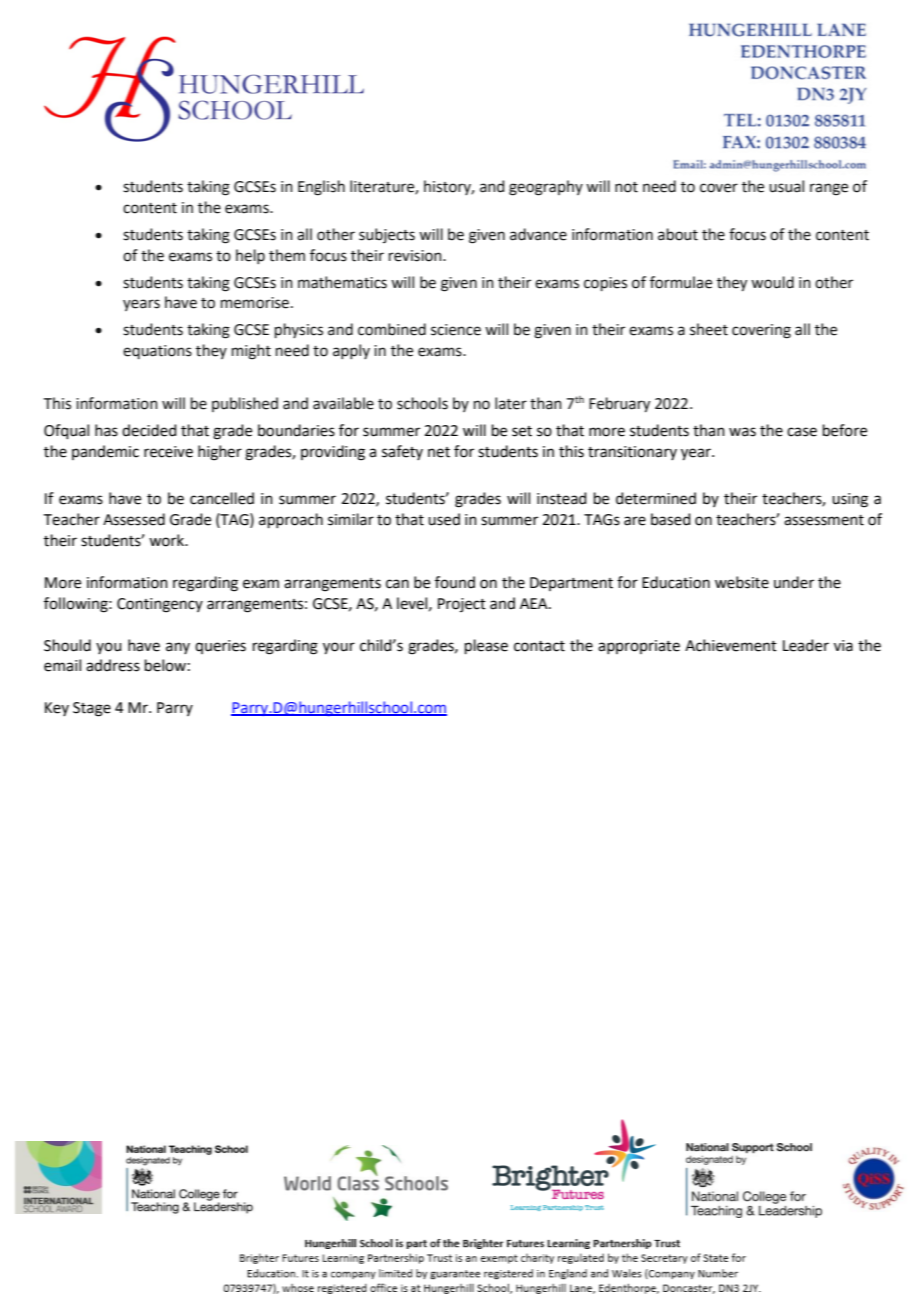 Image resolution: width=924 pixels, height=1308 pixels. What do you see at coordinates (321, 188) in the page?
I see `English` at bounding box center [321, 188].
